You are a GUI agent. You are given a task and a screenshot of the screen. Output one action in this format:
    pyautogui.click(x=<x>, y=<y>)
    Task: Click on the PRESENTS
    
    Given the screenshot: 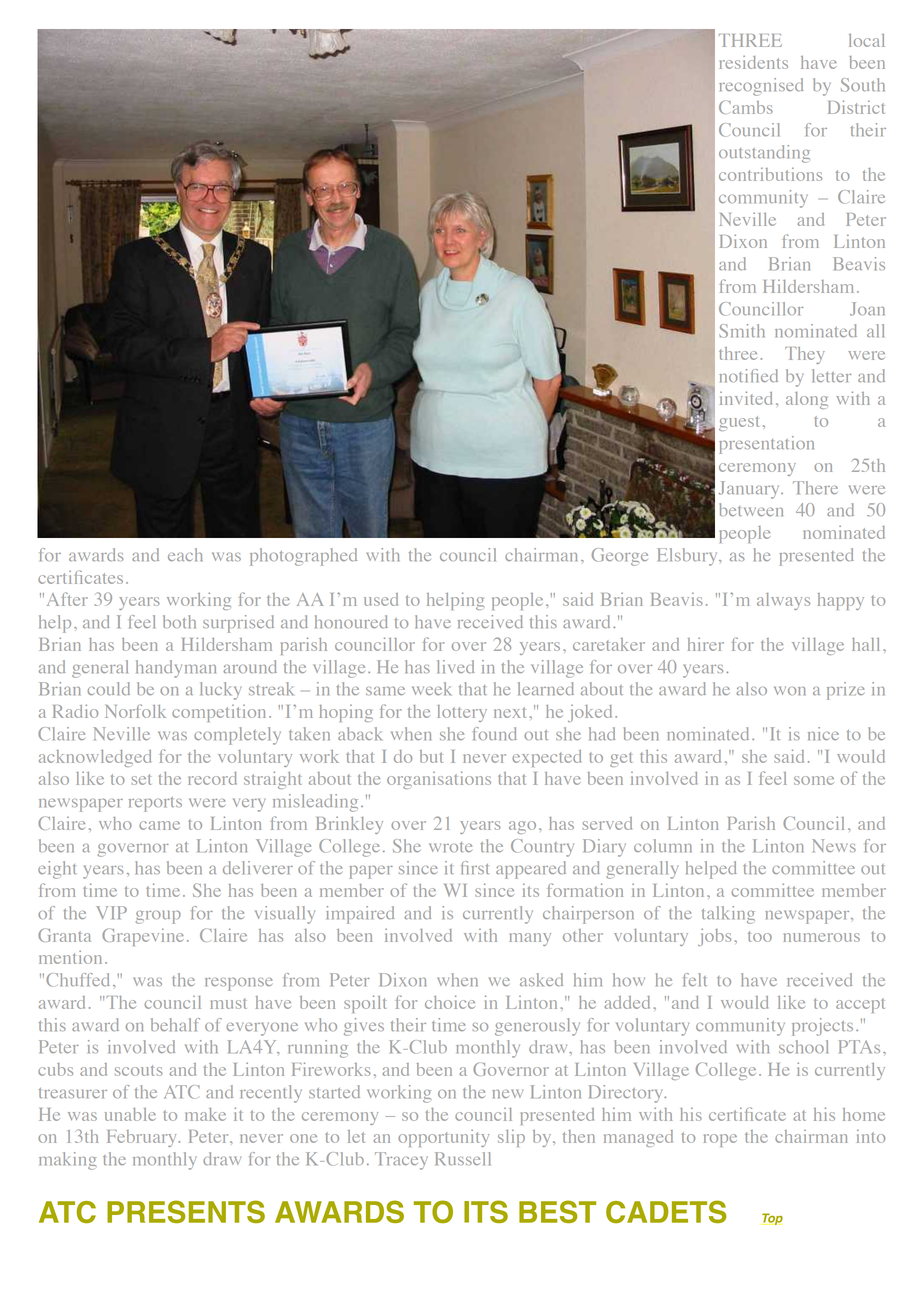 What is the action you would take?
    pyautogui.click(x=186, y=1211)
